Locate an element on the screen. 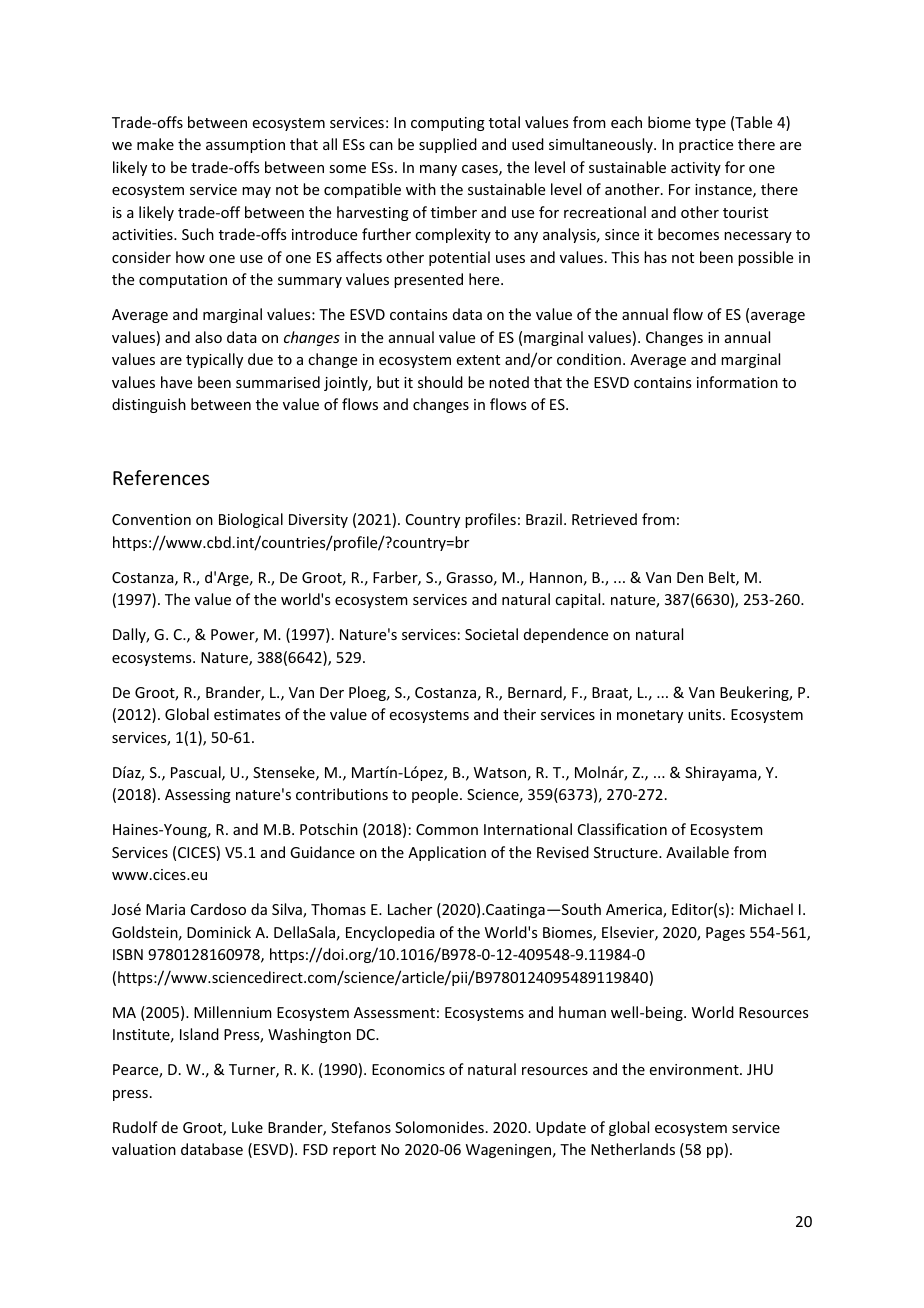 Image resolution: width=924 pixels, height=1308 pixels. Assessing is located at coordinates (198, 796).
